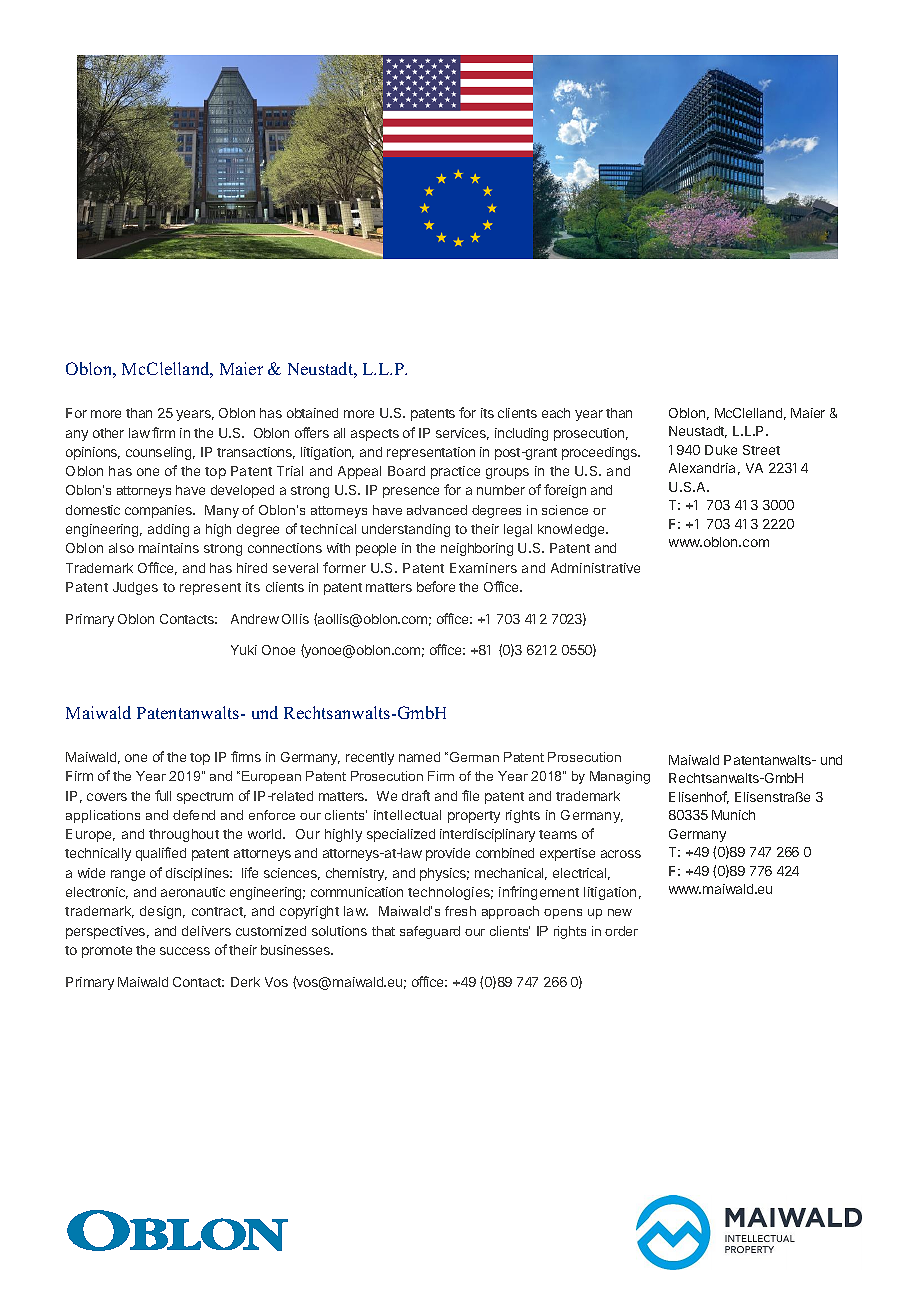 Image resolution: width=924 pixels, height=1307 pixels. What do you see at coordinates (436, 586) in the screenshot?
I see `before` at bounding box center [436, 586].
